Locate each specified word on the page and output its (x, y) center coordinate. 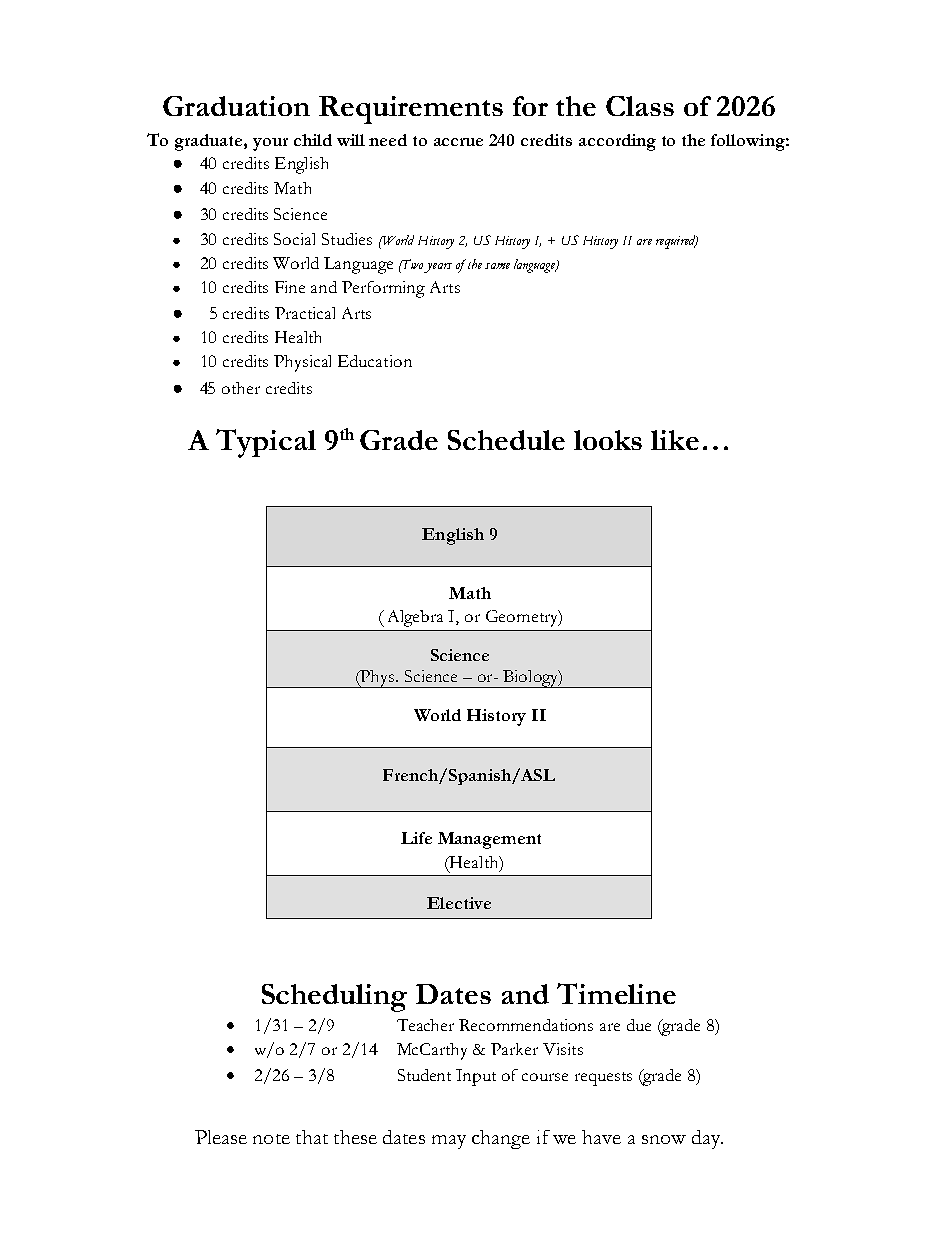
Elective (459, 903)
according (617, 142)
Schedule (506, 440)
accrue (458, 142)
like (675, 440)
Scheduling (334, 998)
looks (608, 440)
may (449, 1142)
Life (416, 838)
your (270, 144)
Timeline (616, 993)
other (241, 388)
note (271, 1139)
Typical (266, 443)
